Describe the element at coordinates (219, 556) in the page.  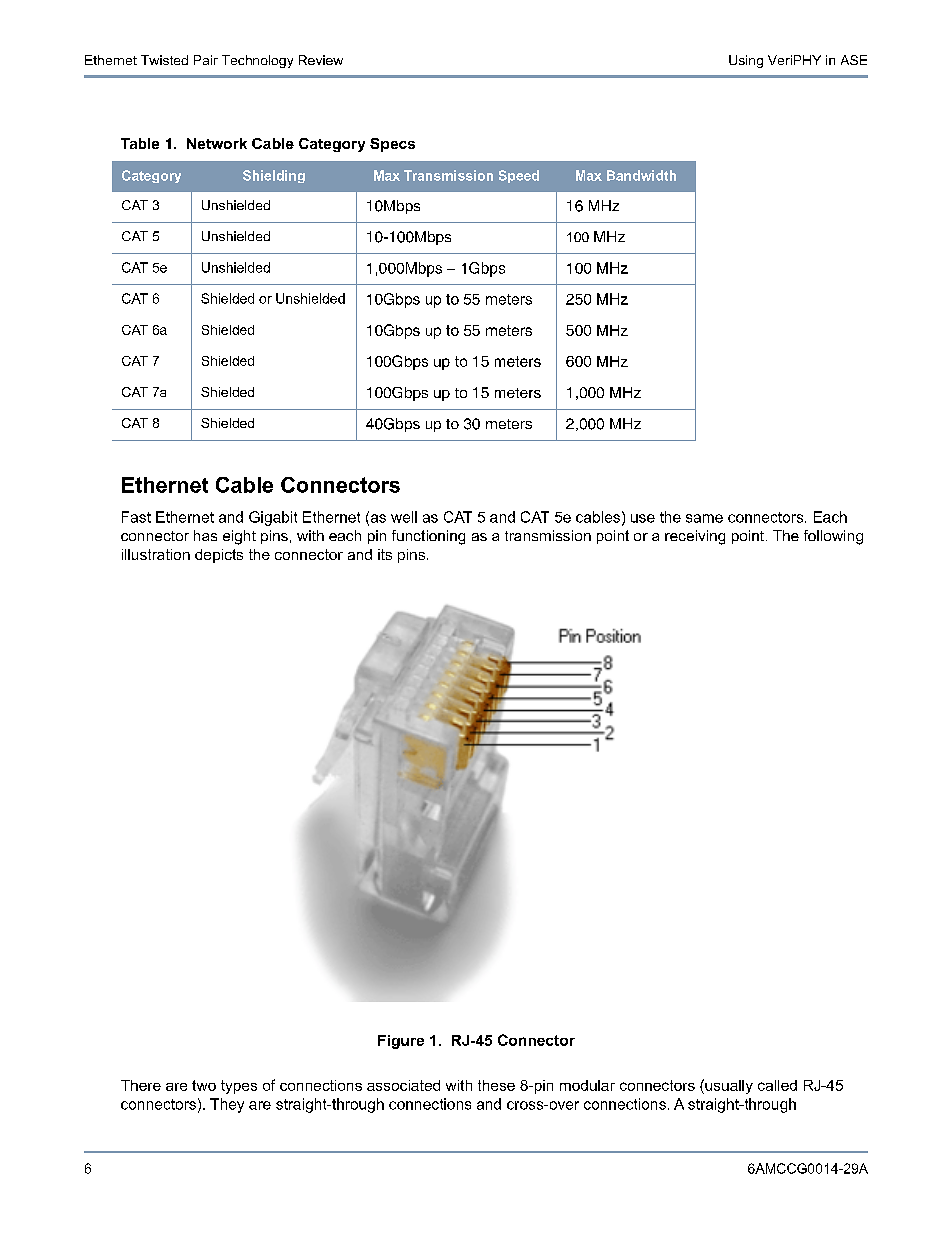
I see `depicts` at that location.
